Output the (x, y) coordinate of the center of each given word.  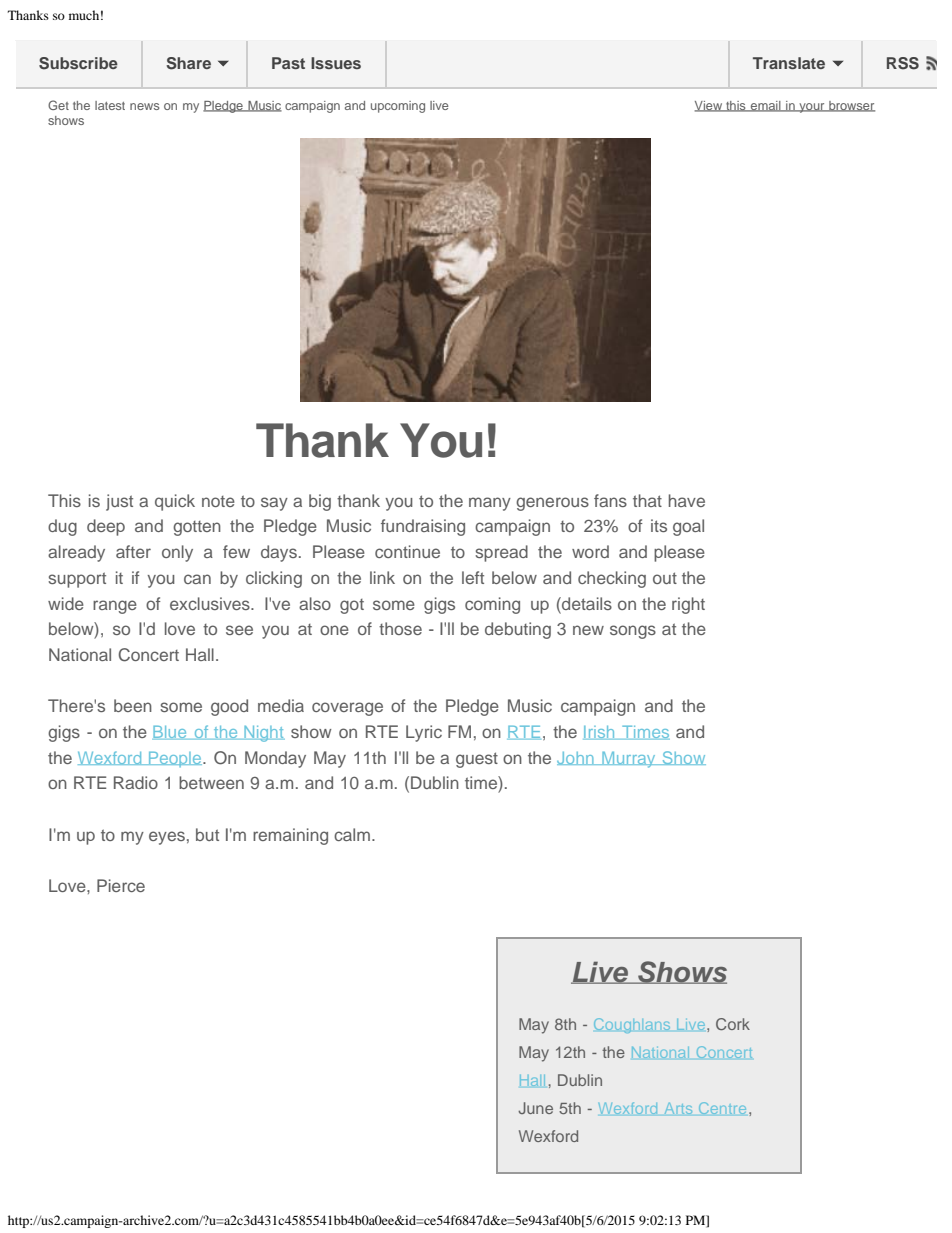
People (175, 759)
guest (477, 760)
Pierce (121, 885)
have (687, 500)
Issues (336, 63)
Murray (629, 759)
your (812, 108)
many (490, 504)
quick (175, 502)
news (145, 106)
